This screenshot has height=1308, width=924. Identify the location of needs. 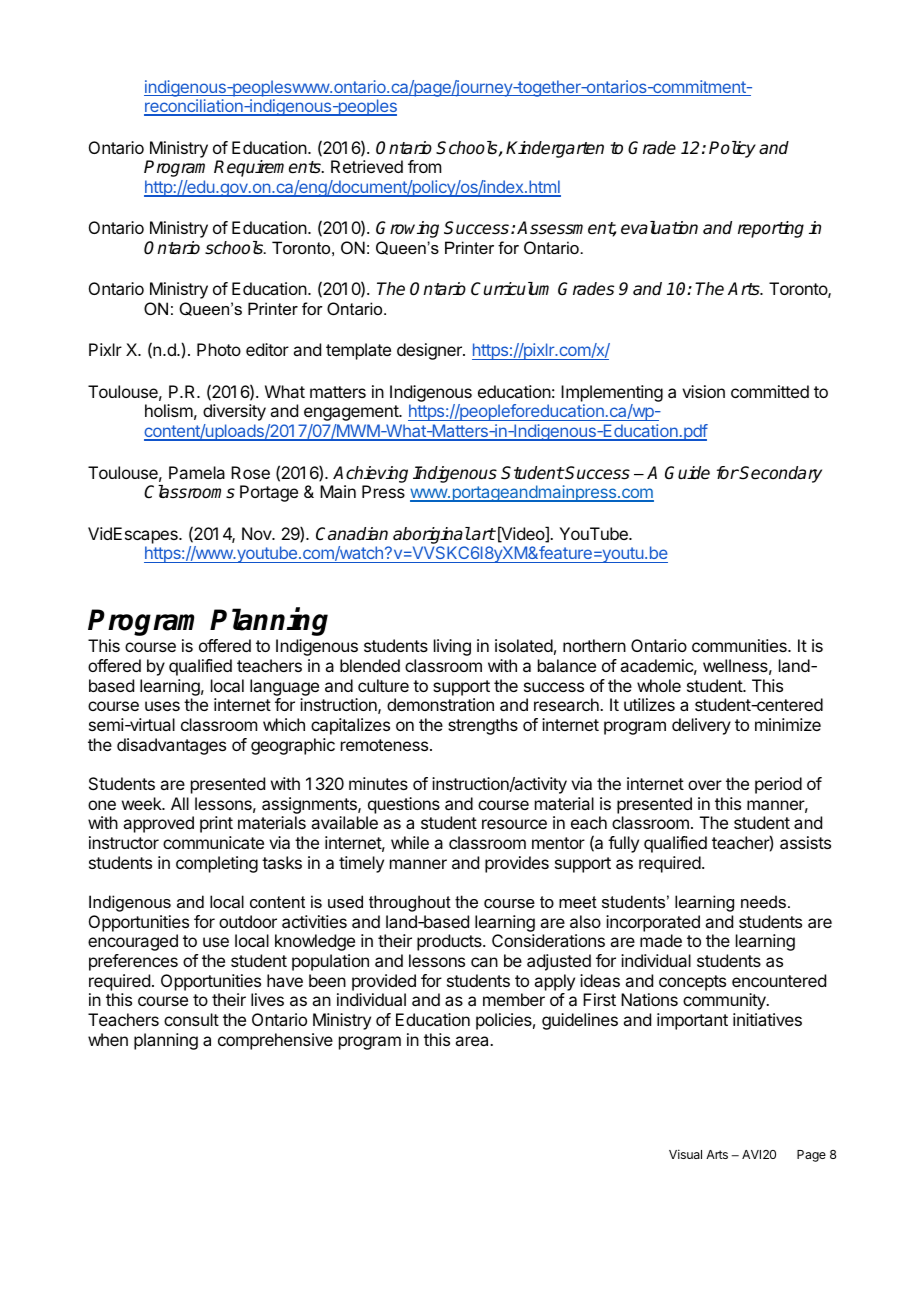
(765, 901).
